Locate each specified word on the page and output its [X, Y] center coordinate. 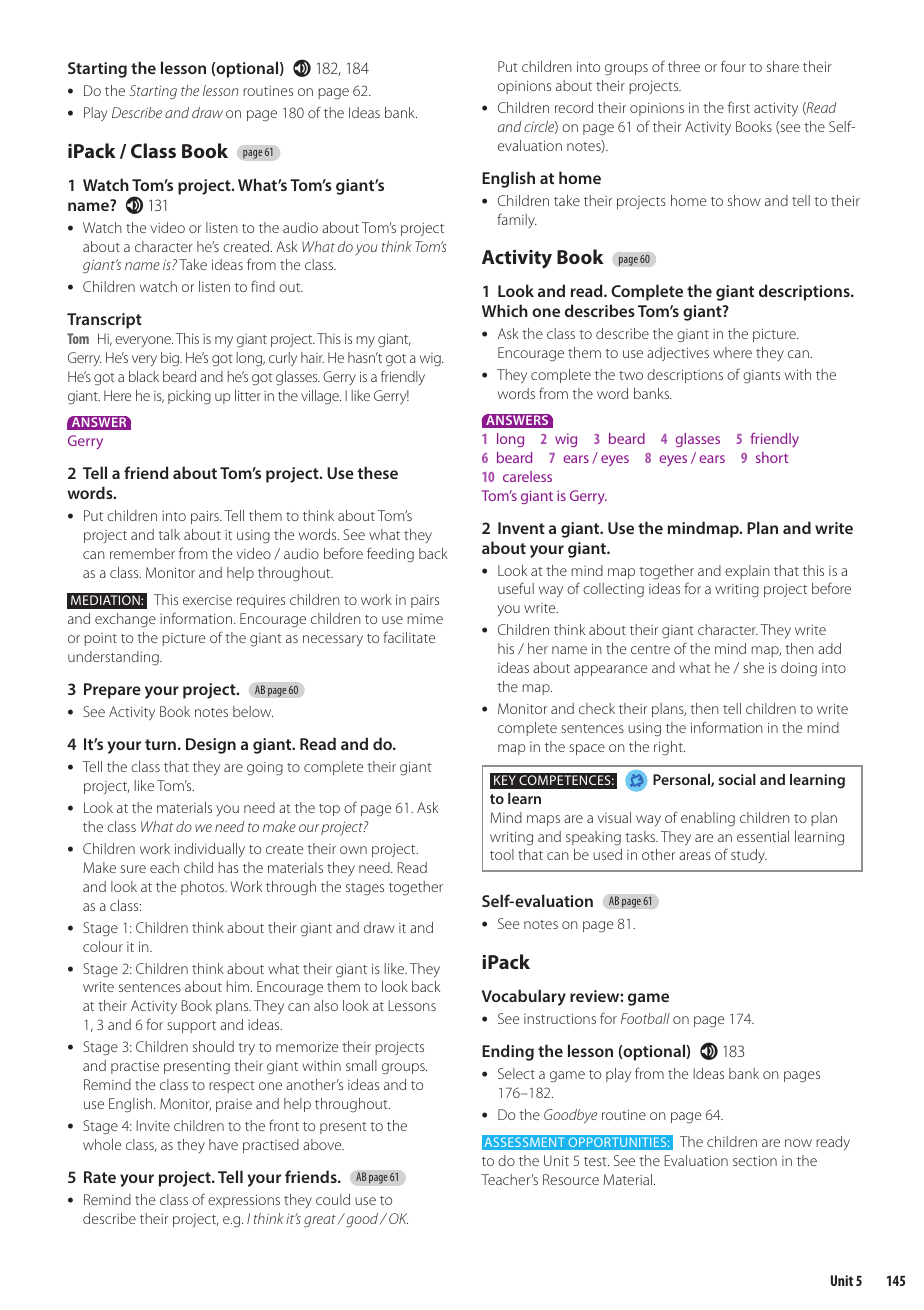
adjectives [678, 354]
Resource [571, 1179]
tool [502, 854]
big [171, 359]
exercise [207, 600]
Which [505, 310]
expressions [244, 1201]
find [263, 286]
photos [204, 888]
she [753, 667]
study [749, 856]
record [574, 107]
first [739, 107]
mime [425, 619]
